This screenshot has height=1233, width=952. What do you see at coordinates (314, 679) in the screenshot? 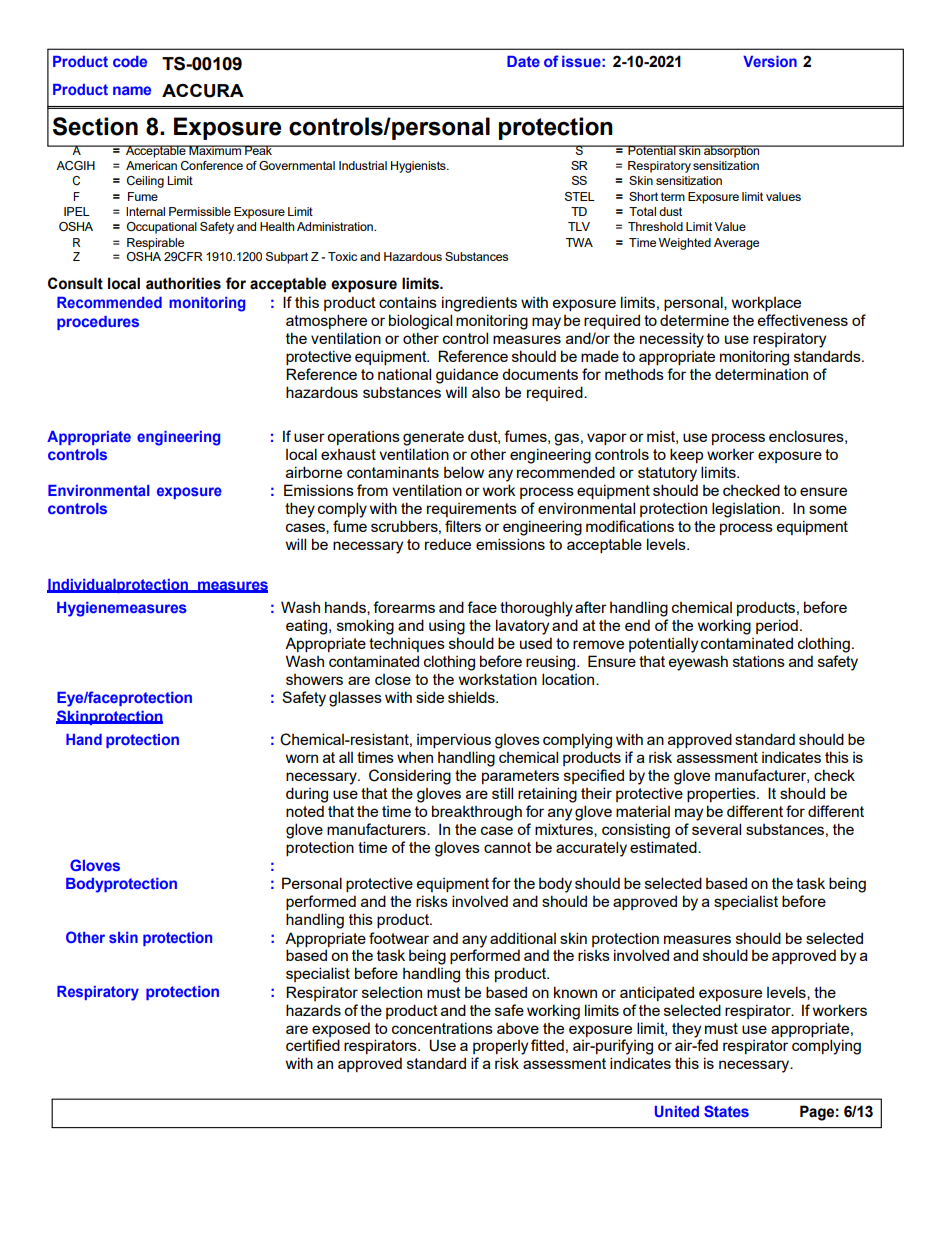
I see `showers` at bounding box center [314, 679].
